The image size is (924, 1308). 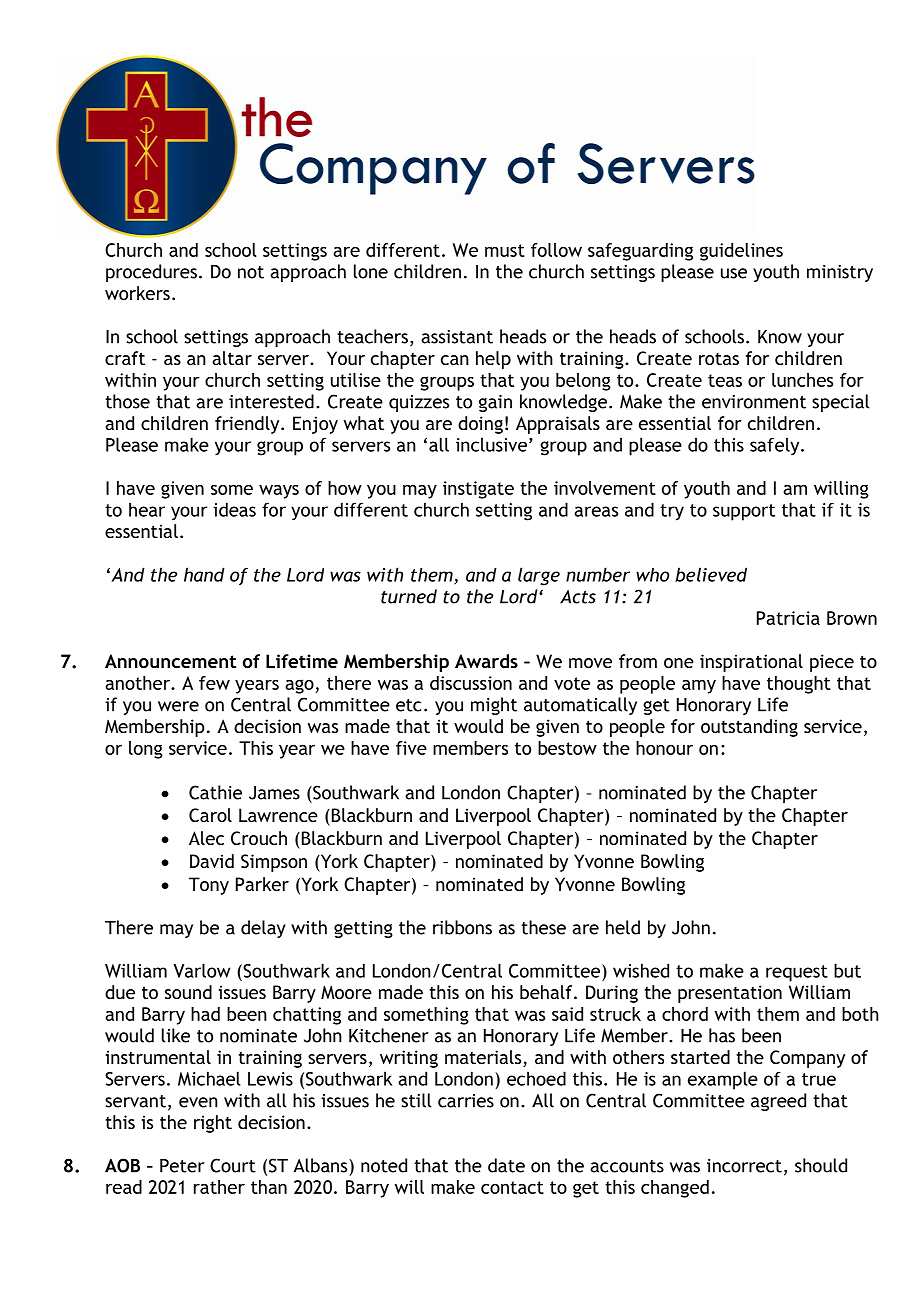 What do you see at coordinates (204, 574) in the page?
I see `hand` at bounding box center [204, 574].
